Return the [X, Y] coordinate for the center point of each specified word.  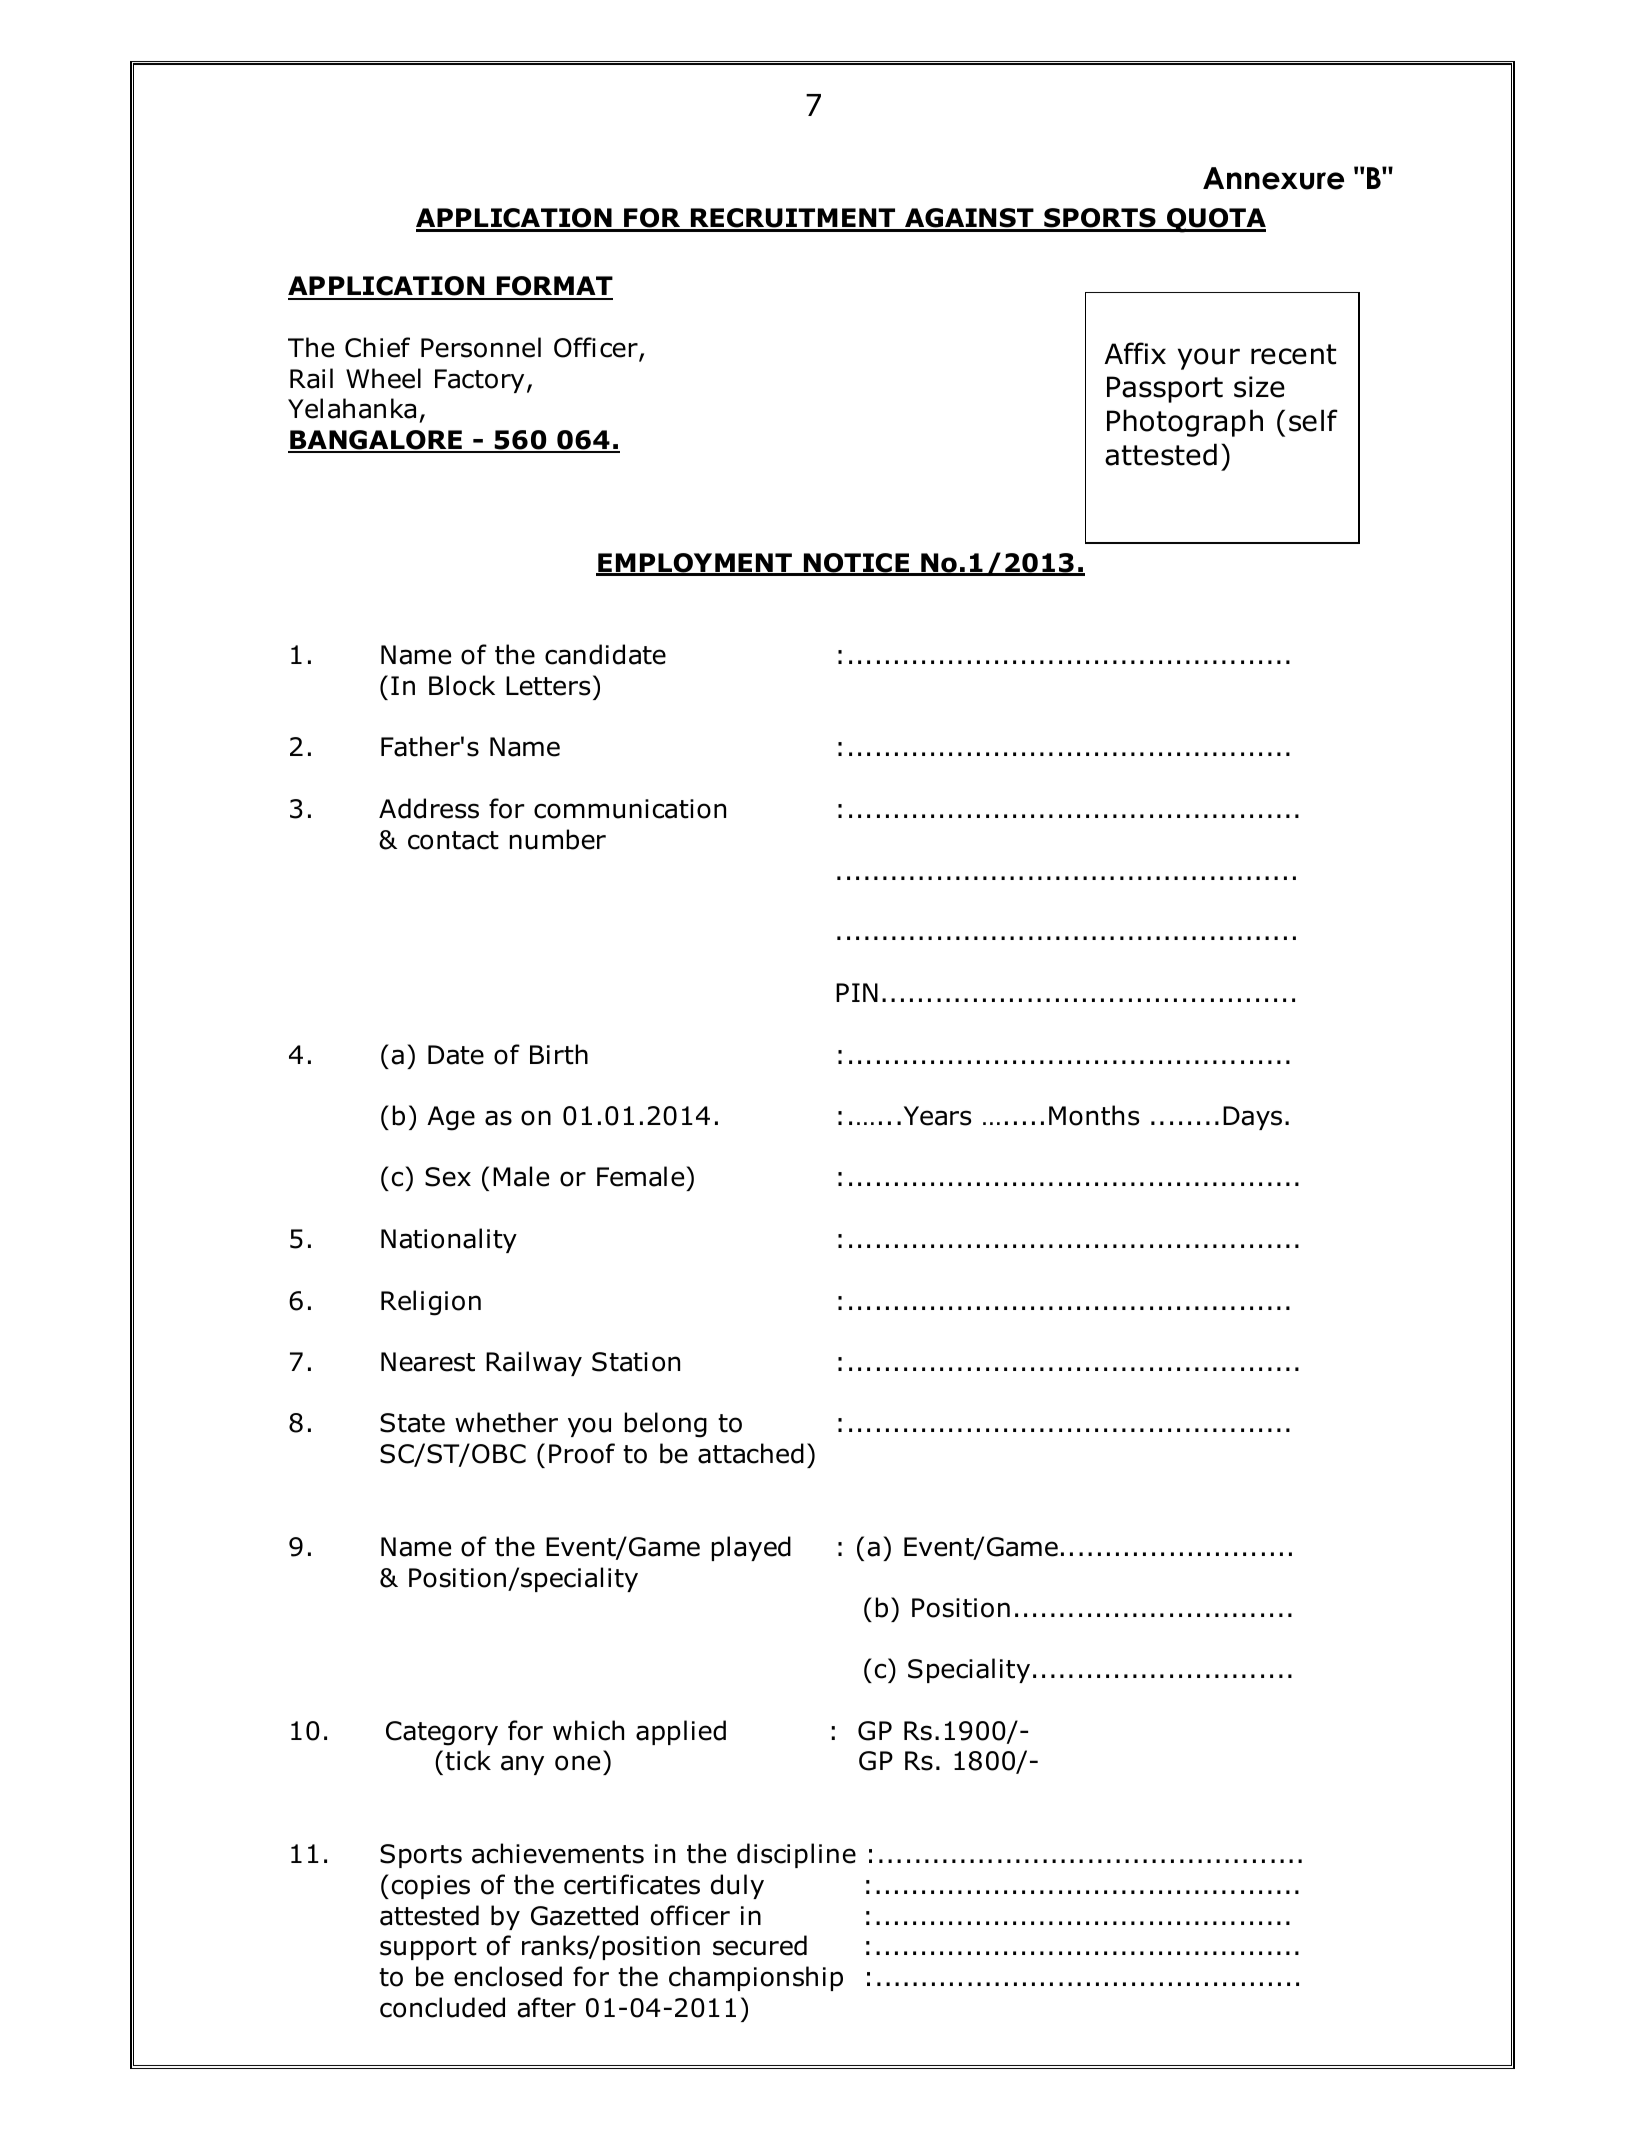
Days [1252, 1118]
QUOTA [1215, 220]
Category [442, 1733]
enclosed [508, 1976]
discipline [796, 1855]
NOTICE [856, 564]
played [751, 1548]
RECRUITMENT [793, 219]
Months [1094, 1115]
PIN [857, 992]
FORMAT [554, 287]
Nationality [449, 1240]
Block [462, 685]
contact [453, 840]
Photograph [1185, 423]
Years [937, 1116]
